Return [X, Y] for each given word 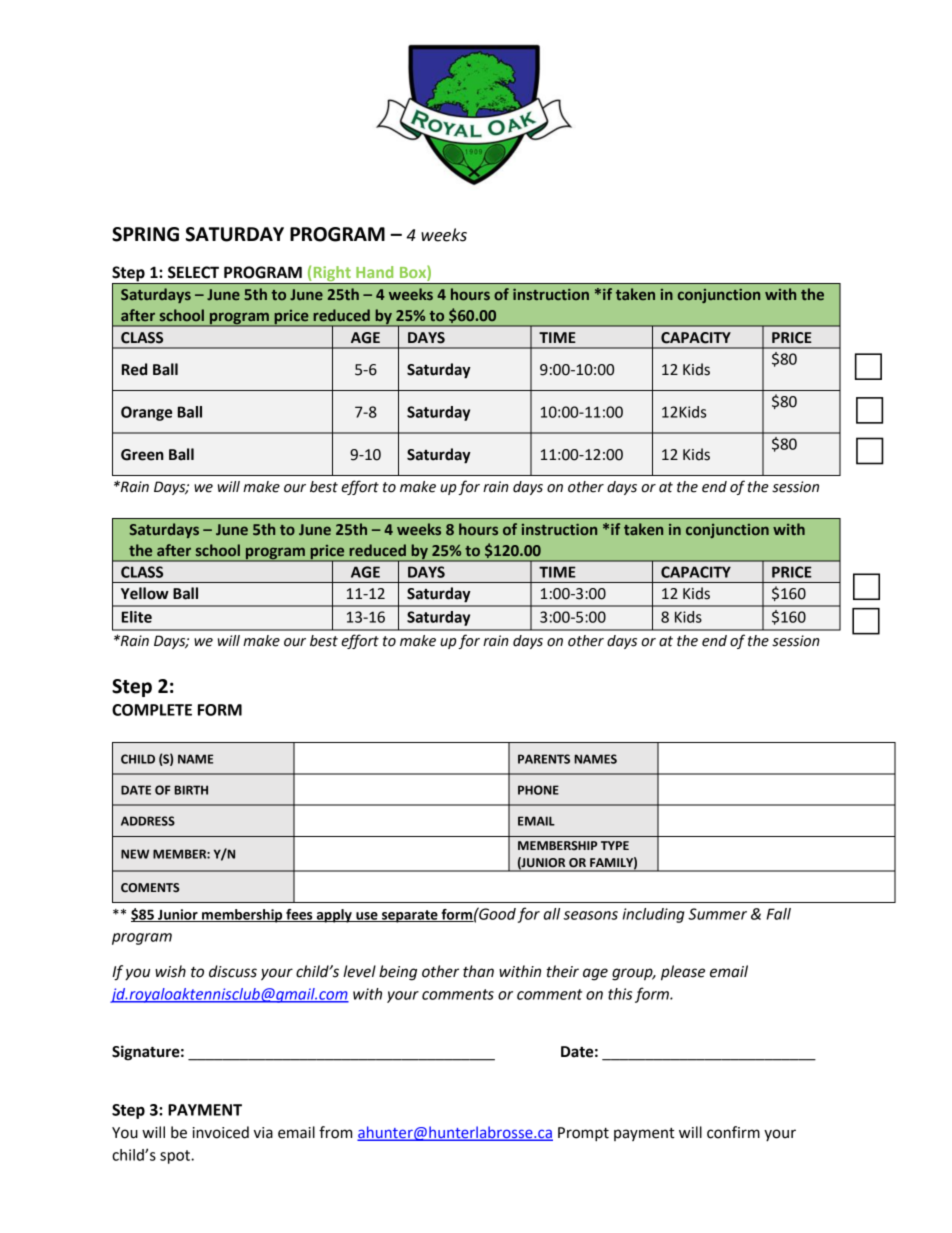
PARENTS [544, 759]
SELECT [193, 272]
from [335, 1132]
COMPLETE [152, 710]
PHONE [538, 790]
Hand [374, 272]
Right [332, 275]
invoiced [221, 1132]
